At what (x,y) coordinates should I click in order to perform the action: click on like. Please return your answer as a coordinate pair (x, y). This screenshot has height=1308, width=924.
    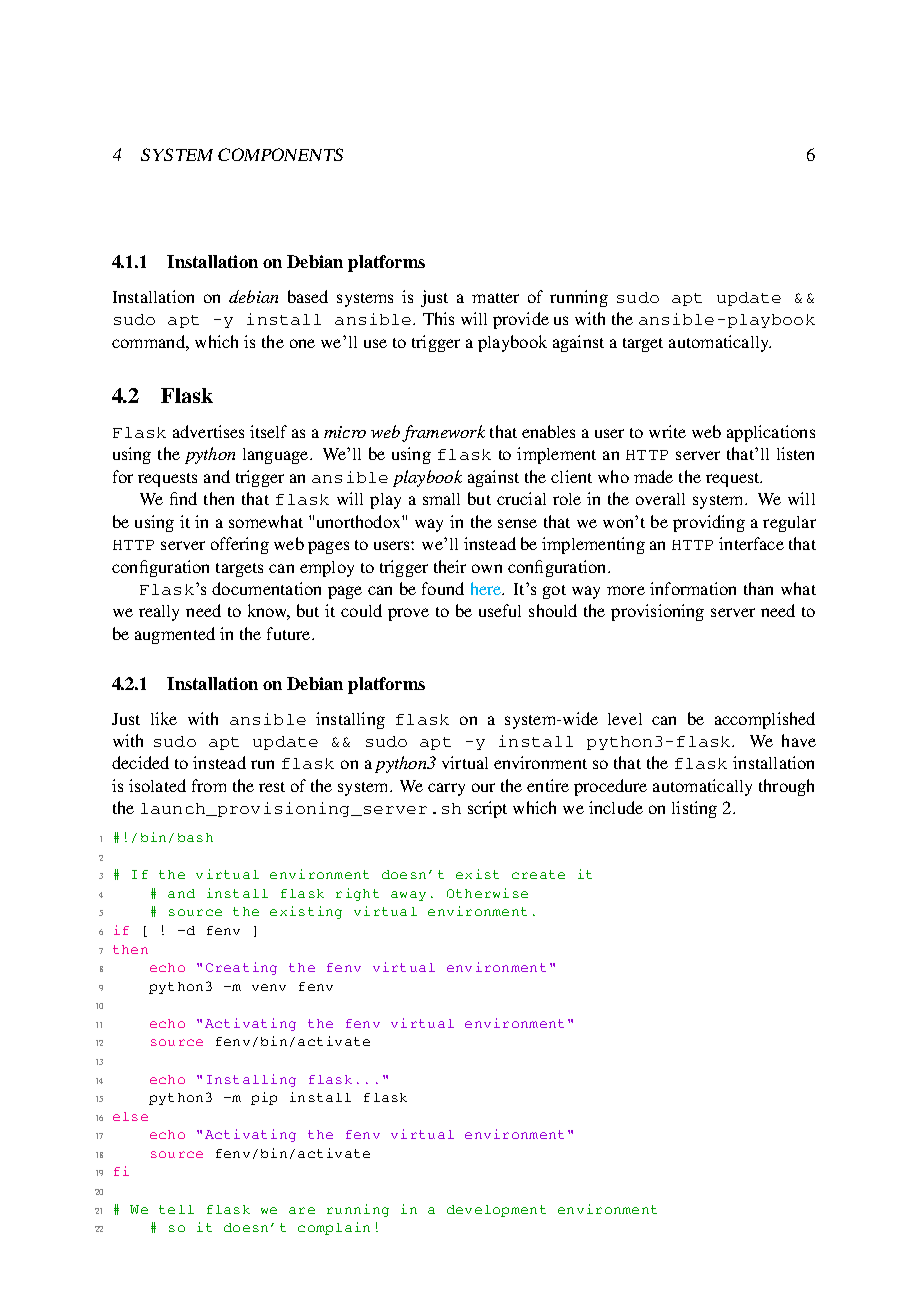
    Looking at the image, I should click on (164, 718).
